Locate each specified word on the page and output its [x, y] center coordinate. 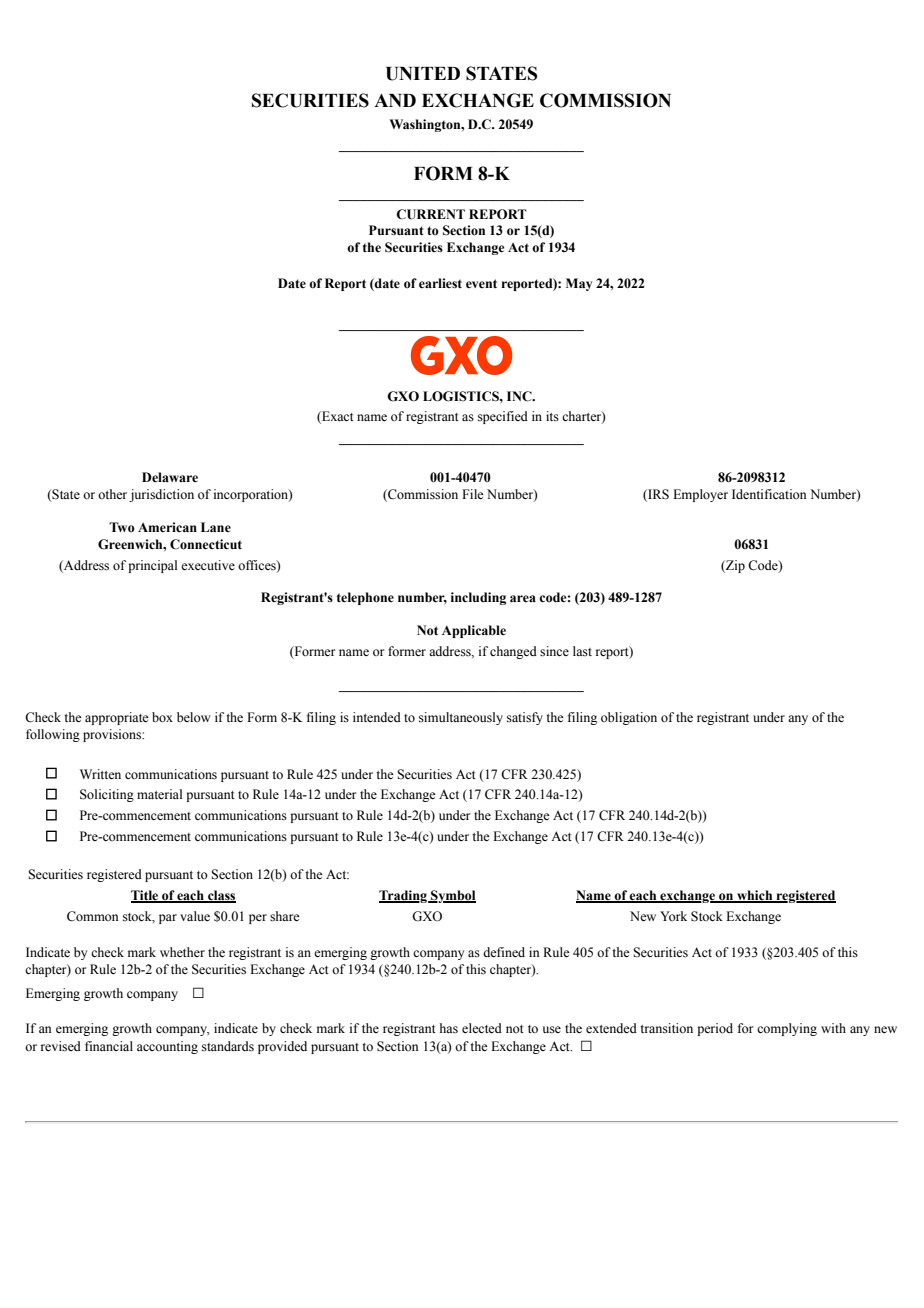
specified [503, 417]
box [162, 717]
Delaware [170, 477]
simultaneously [461, 718]
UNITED [423, 74]
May [579, 284]
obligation [629, 718]
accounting [167, 1047]
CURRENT [430, 214]
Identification [769, 494]
